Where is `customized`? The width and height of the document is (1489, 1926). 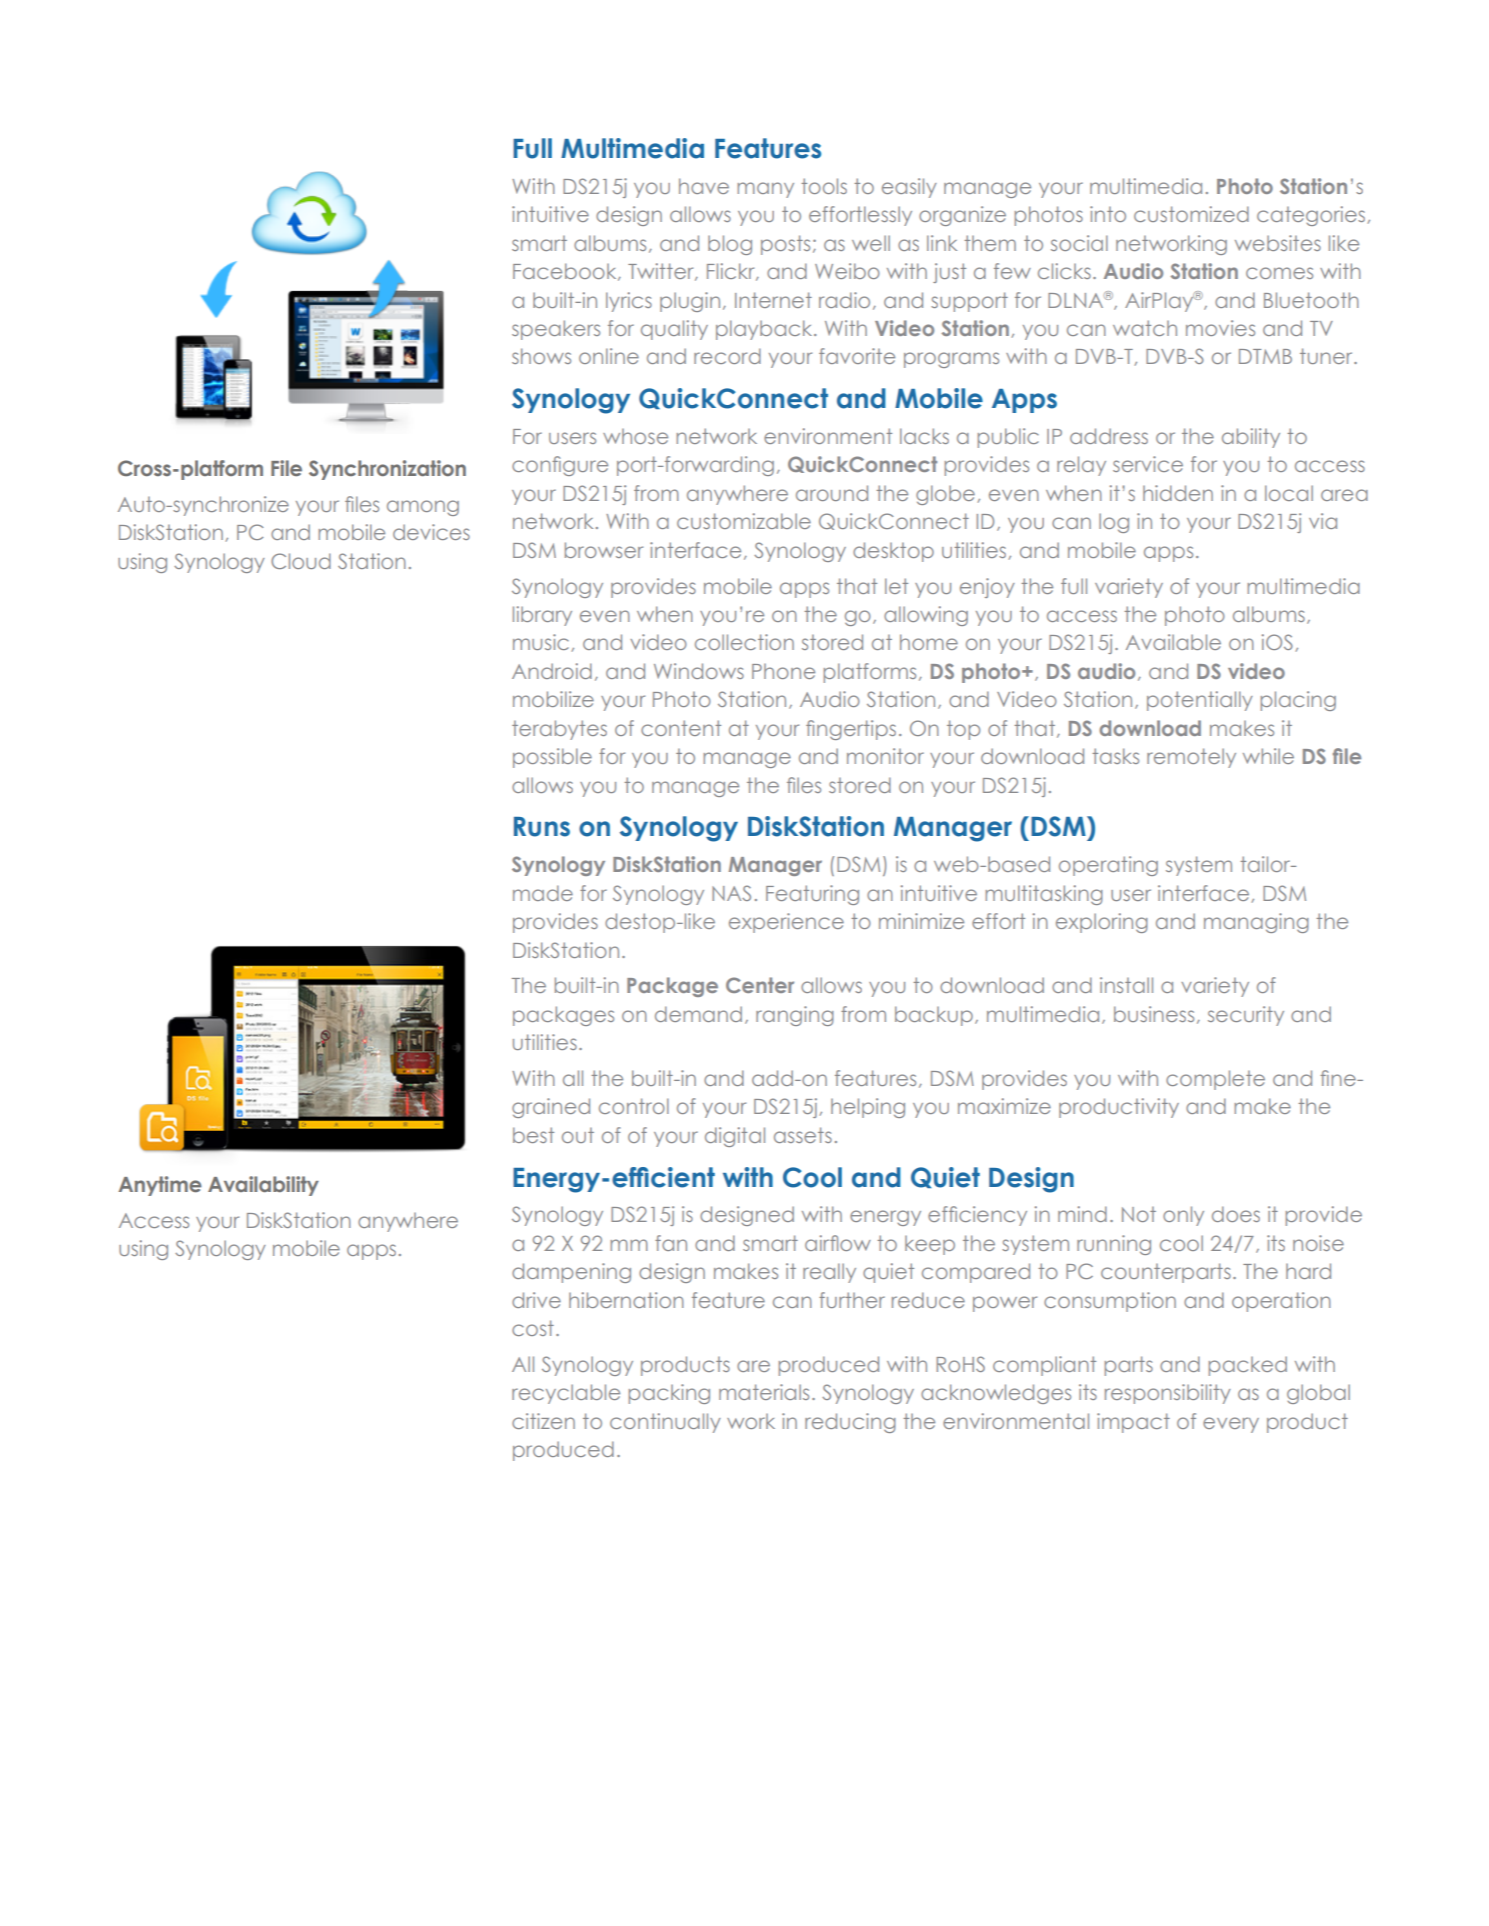 customized is located at coordinates (1191, 214).
